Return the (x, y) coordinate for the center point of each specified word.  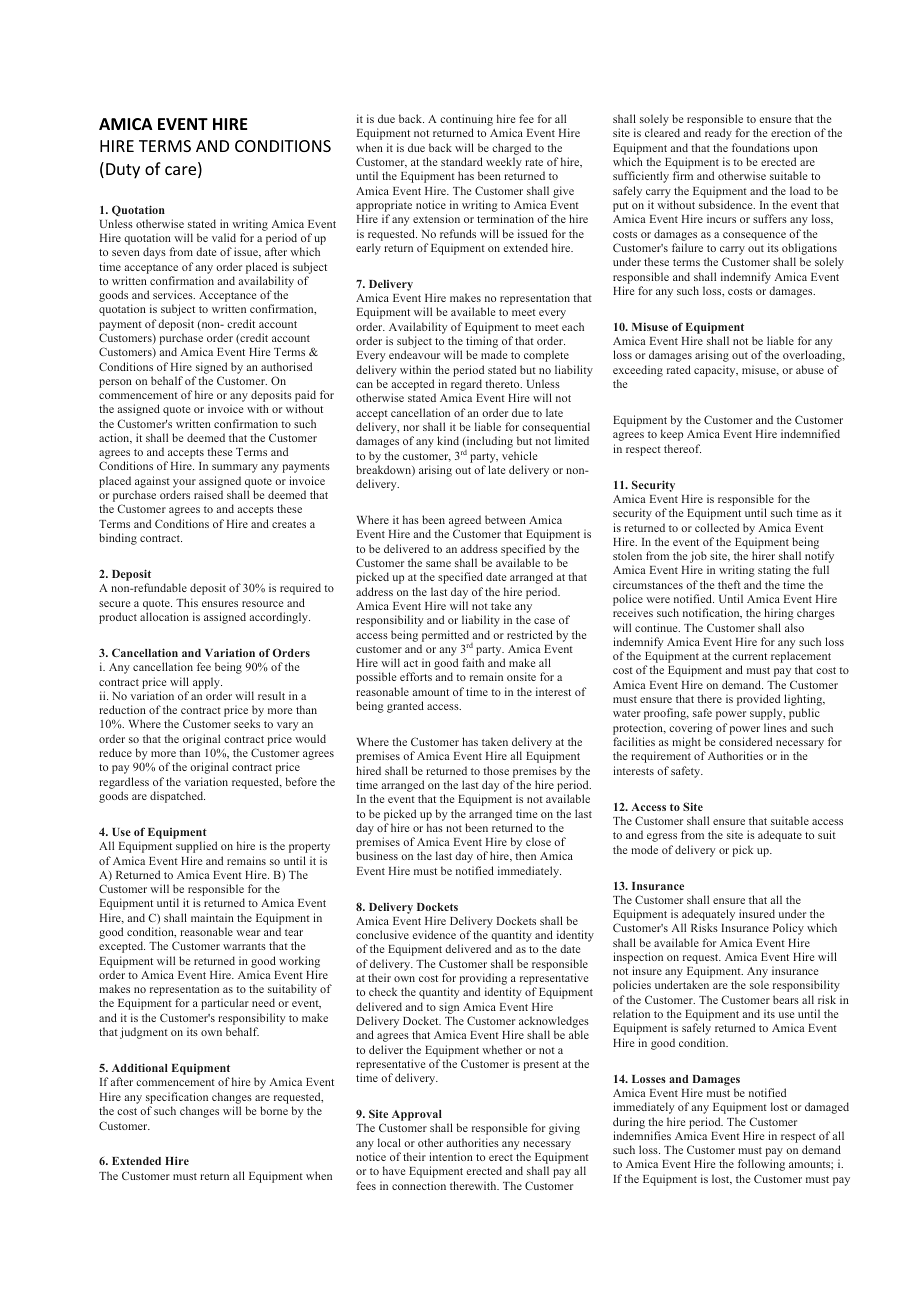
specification (177, 1098)
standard (462, 161)
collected (717, 527)
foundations (761, 147)
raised (208, 494)
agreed (465, 522)
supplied (196, 847)
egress (662, 837)
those (496, 770)
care (182, 172)
